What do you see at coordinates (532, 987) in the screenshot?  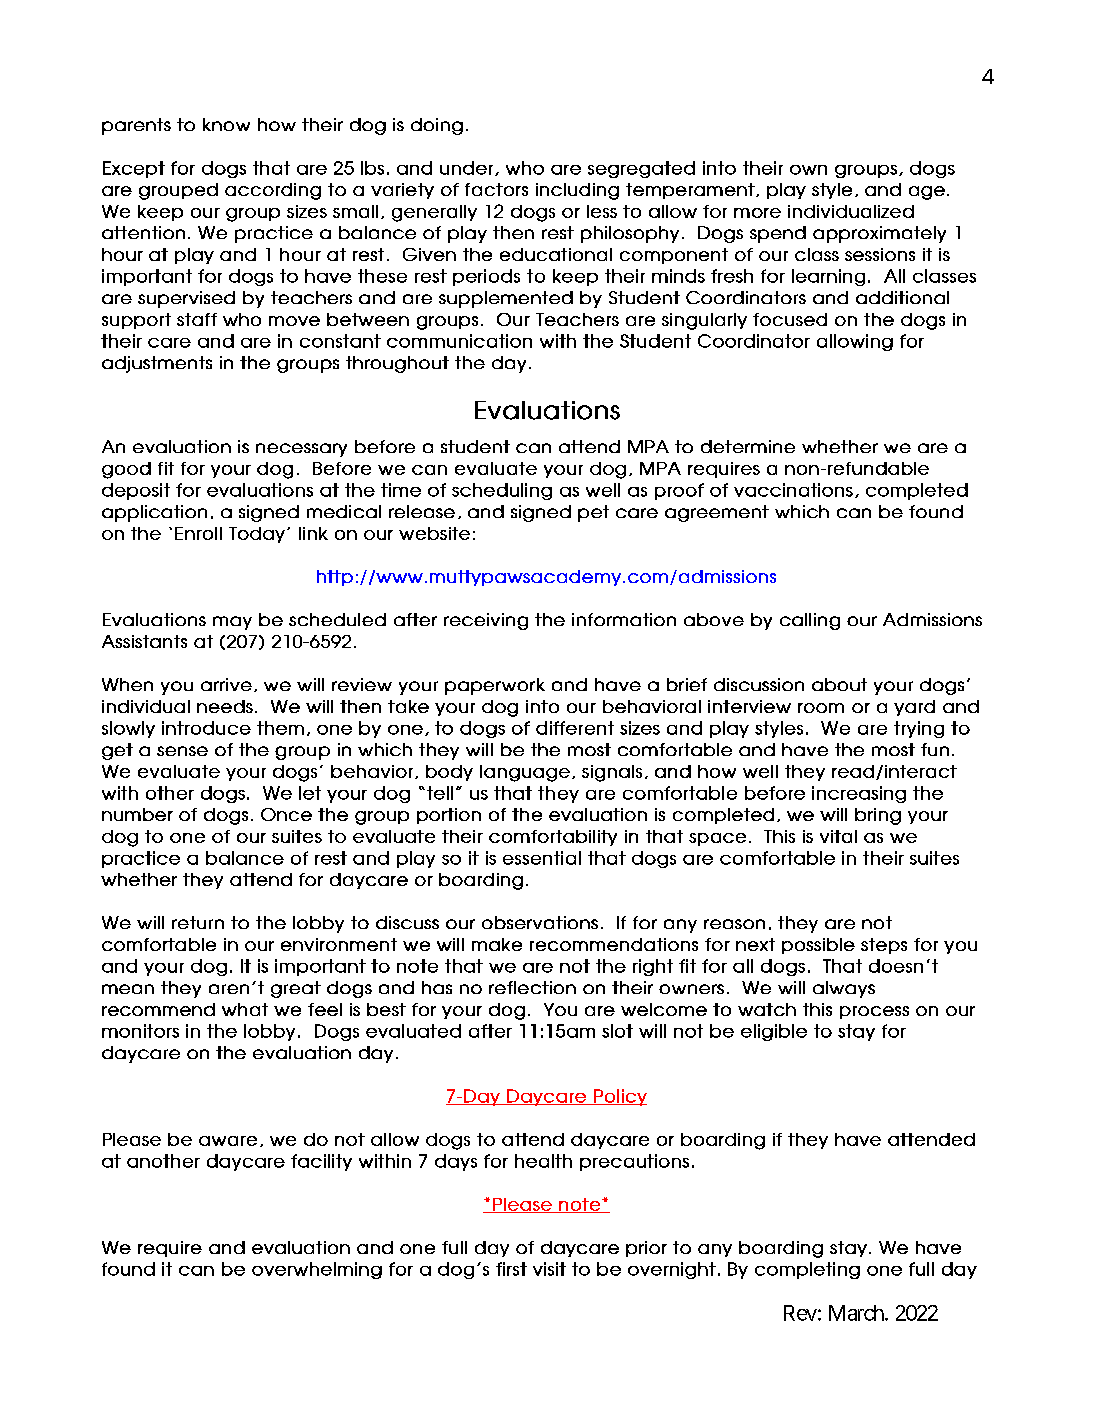 I see `reflection` at bounding box center [532, 987].
